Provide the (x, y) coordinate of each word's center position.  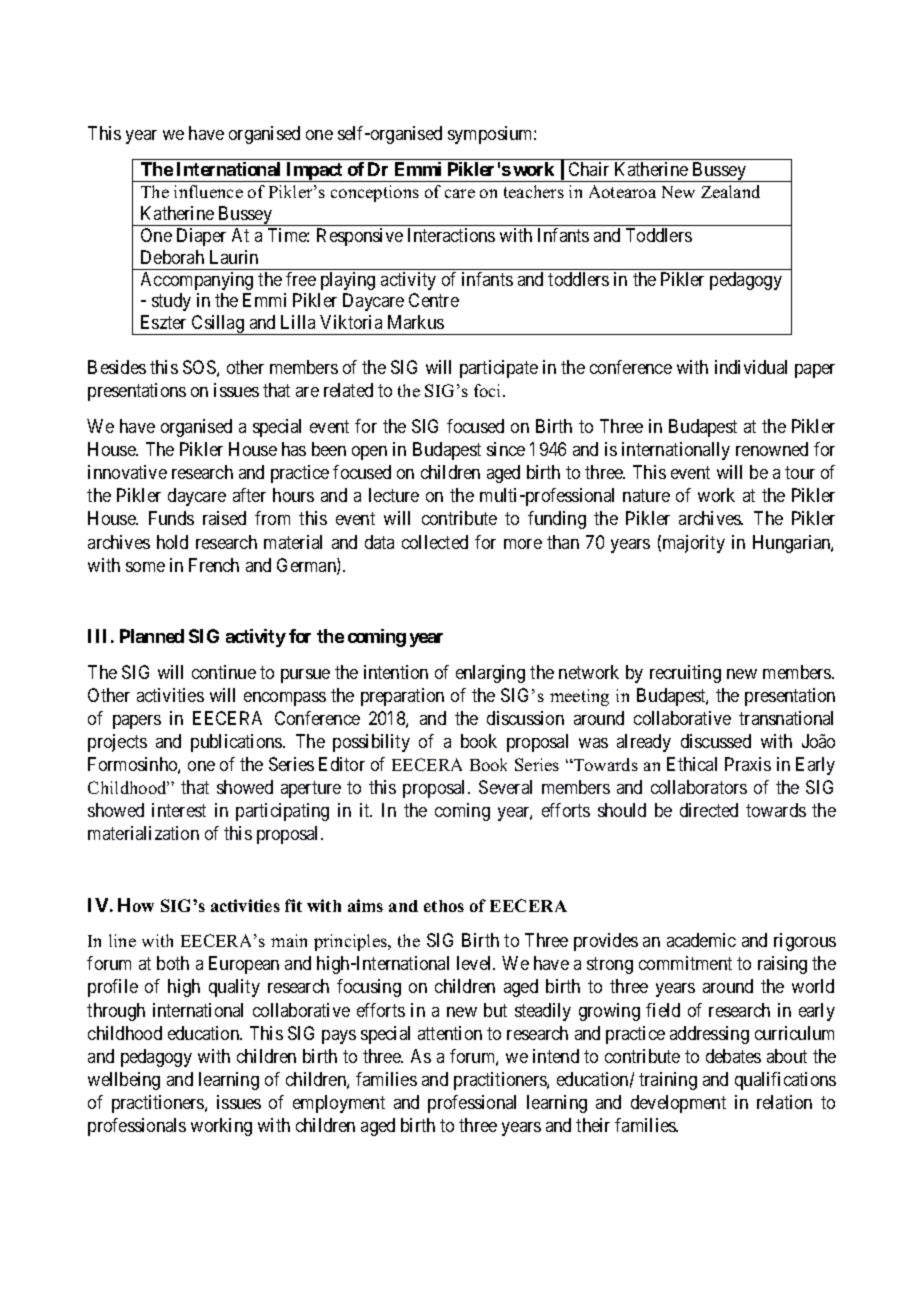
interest (179, 810)
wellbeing (124, 1081)
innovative (127, 472)
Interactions (451, 235)
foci (489, 390)
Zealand (730, 191)
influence (208, 191)
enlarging (490, 674)
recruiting (685, 674)
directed (709, 810)
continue (224, 672)
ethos (444, 906)
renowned (772, 449)
